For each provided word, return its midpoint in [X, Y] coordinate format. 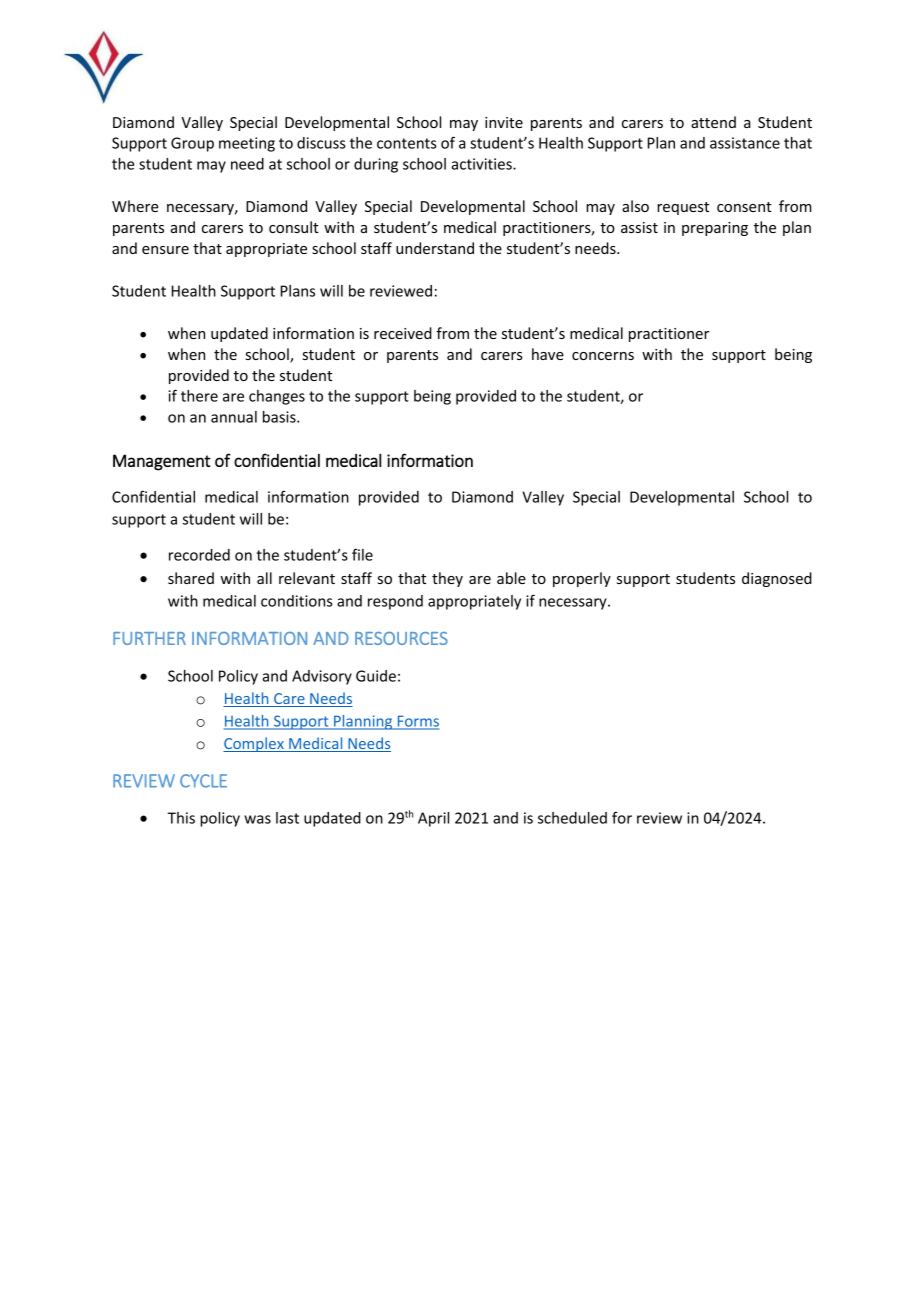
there [199, 396]
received [403, 333]
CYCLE [203, 781]
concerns [603, 356]
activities [482, 164]
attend [713, 122]
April [433, 819]
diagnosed [777, 579]
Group [192, 144]
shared [191, 578]
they [447, 579]
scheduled [572, 818]
